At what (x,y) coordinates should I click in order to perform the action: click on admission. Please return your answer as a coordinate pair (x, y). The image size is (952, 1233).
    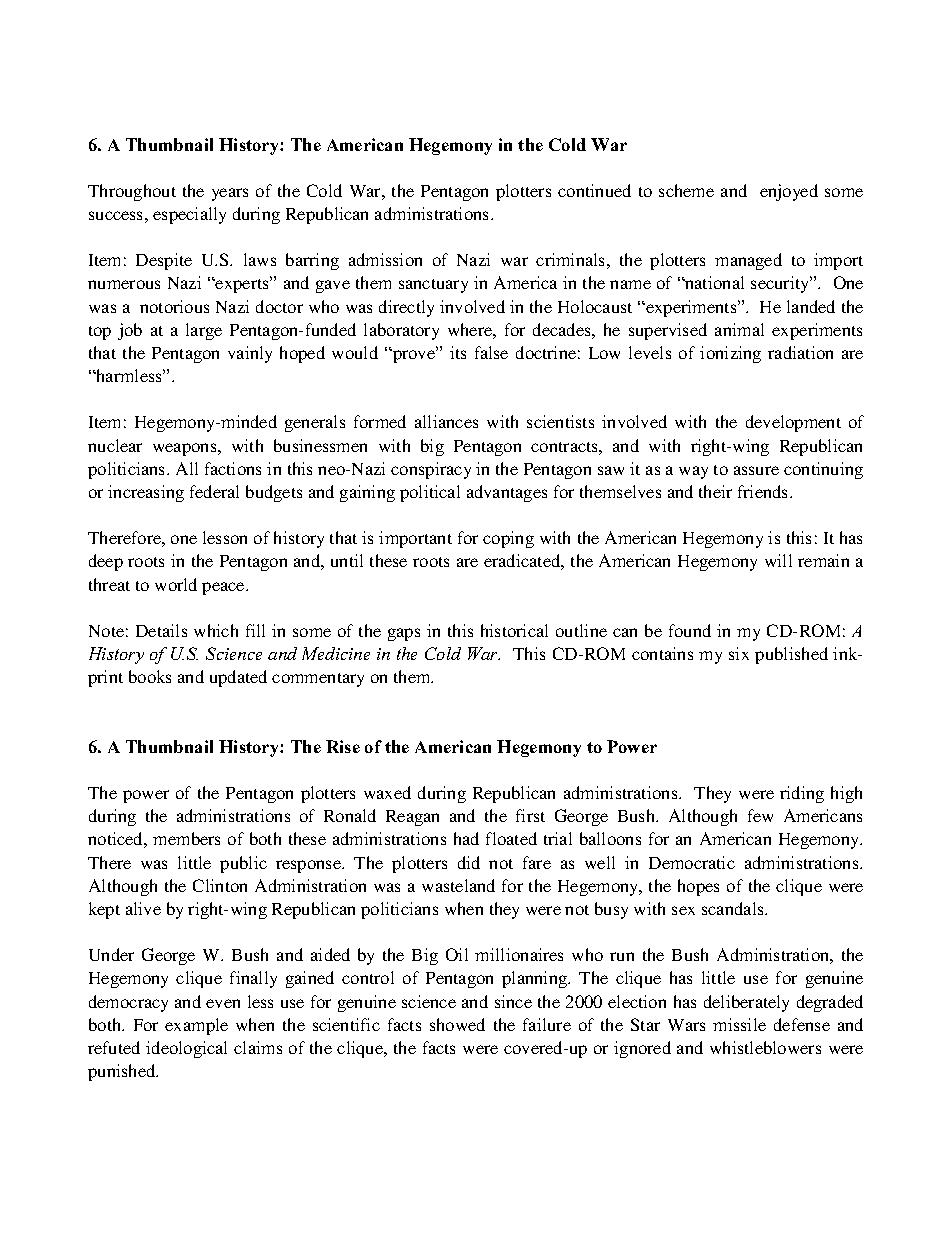
    Looking at the image, I should click on (385, 259).
